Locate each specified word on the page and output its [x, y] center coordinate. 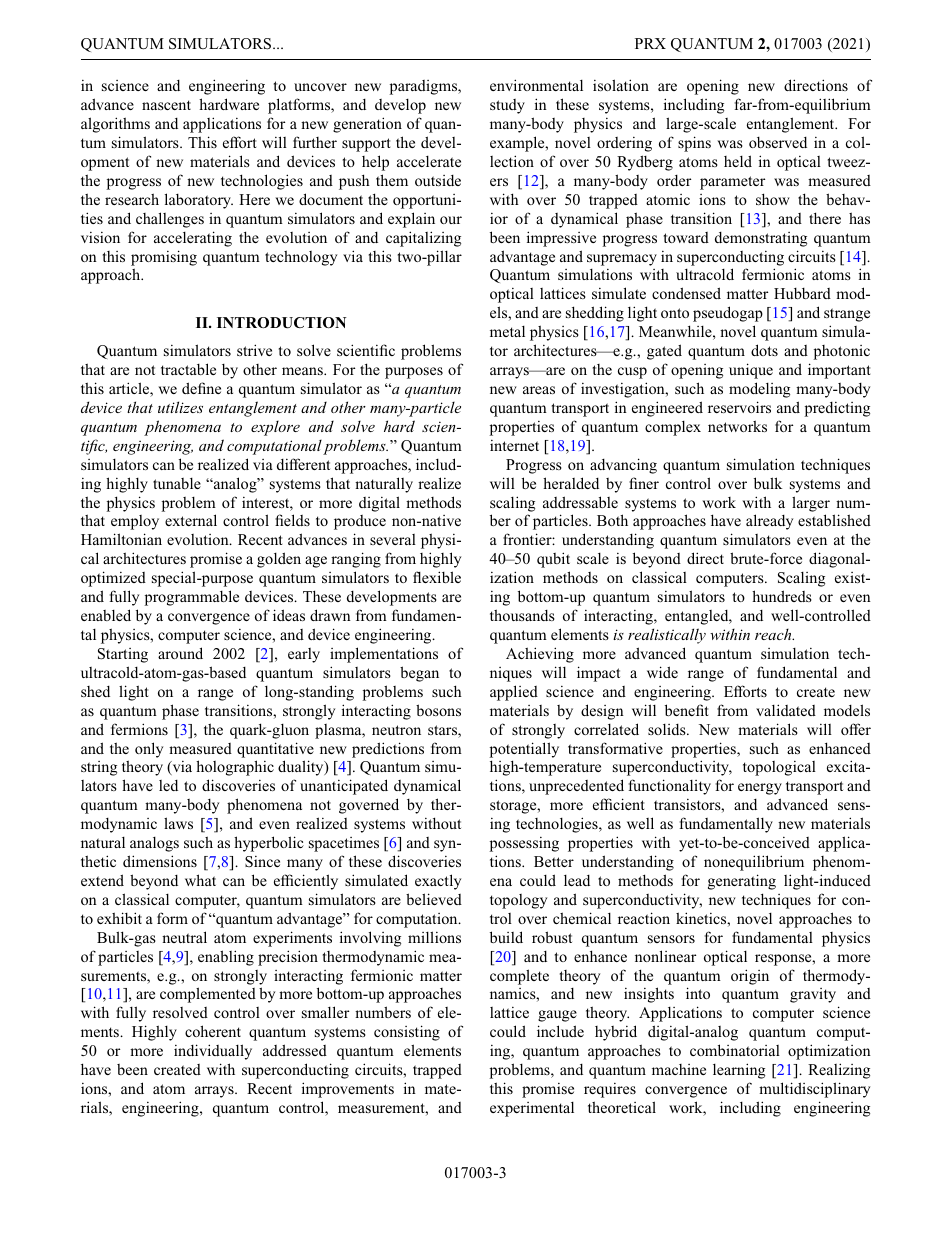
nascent [166, 105]
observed [778, 142]
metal [507, 331]
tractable [188, 369]
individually [213, 1052]
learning [739, 1071]
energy [760, 789]
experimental [532, 1109]
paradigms [424, 87]
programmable [191, 598]
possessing [524, 844]
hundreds [782, 596]
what [200, 880]
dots [764, 350]
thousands [522, 615]
